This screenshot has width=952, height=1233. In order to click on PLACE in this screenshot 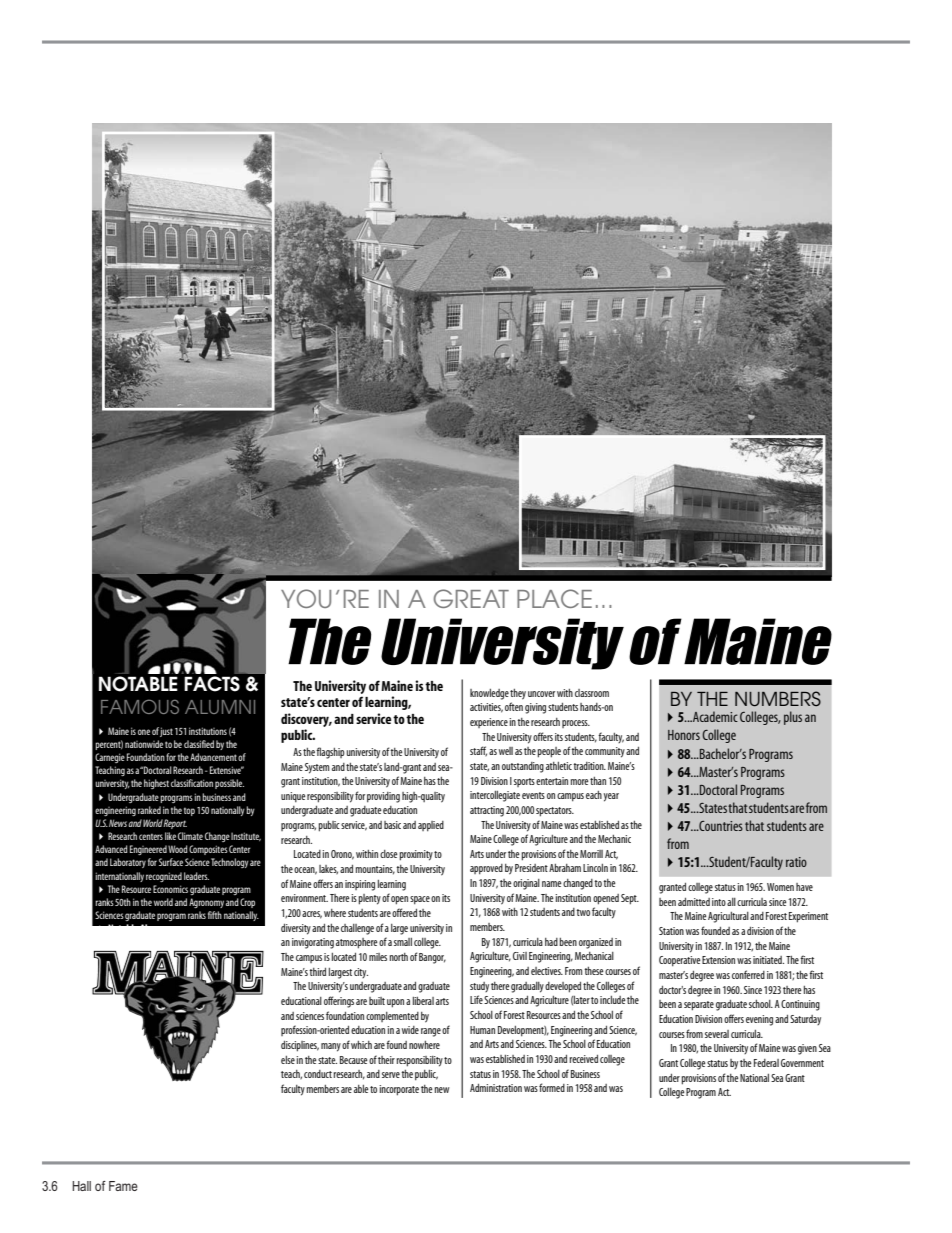, I will do `click(554, 598)`.
